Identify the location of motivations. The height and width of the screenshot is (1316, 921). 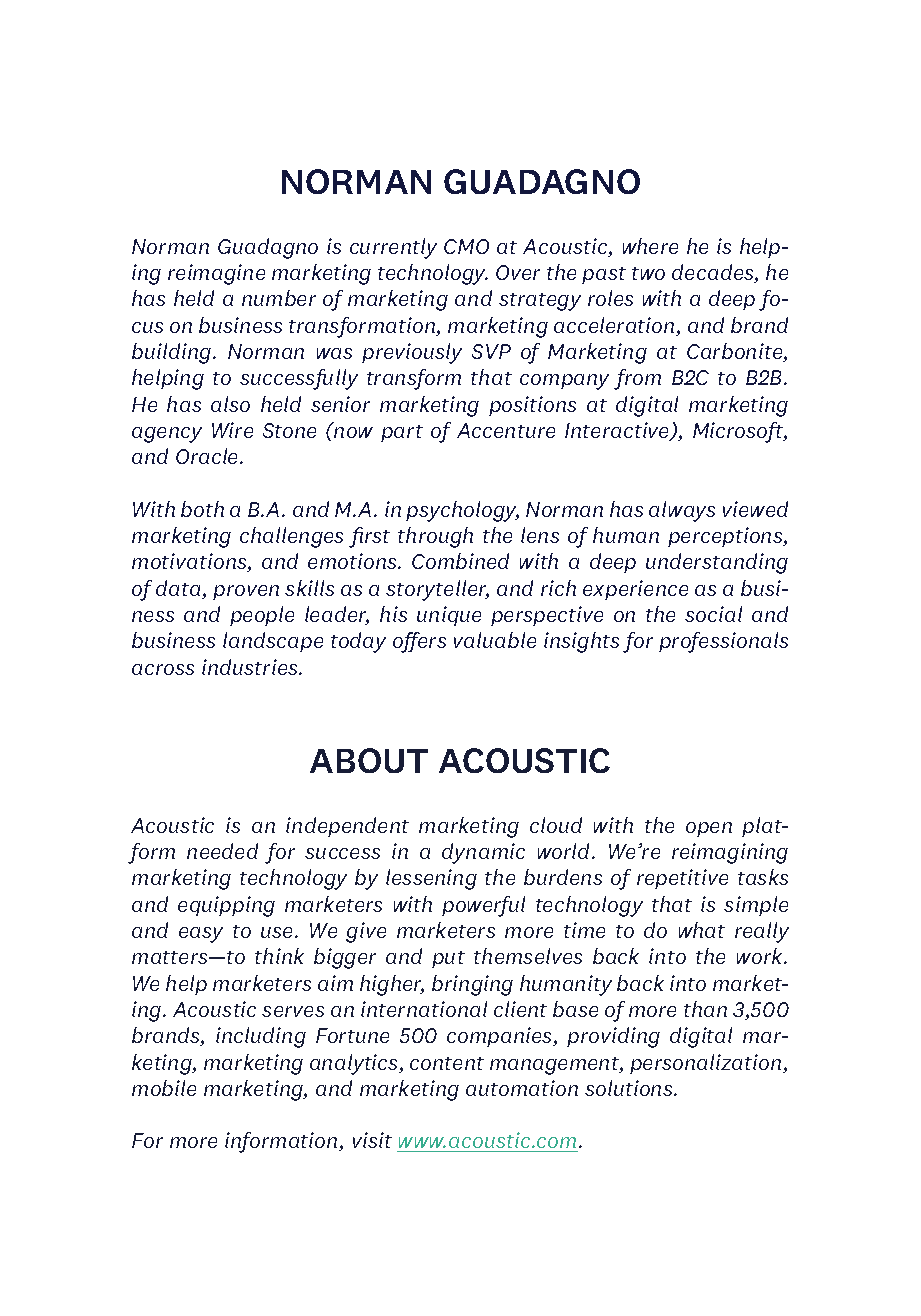
(190, 562).
